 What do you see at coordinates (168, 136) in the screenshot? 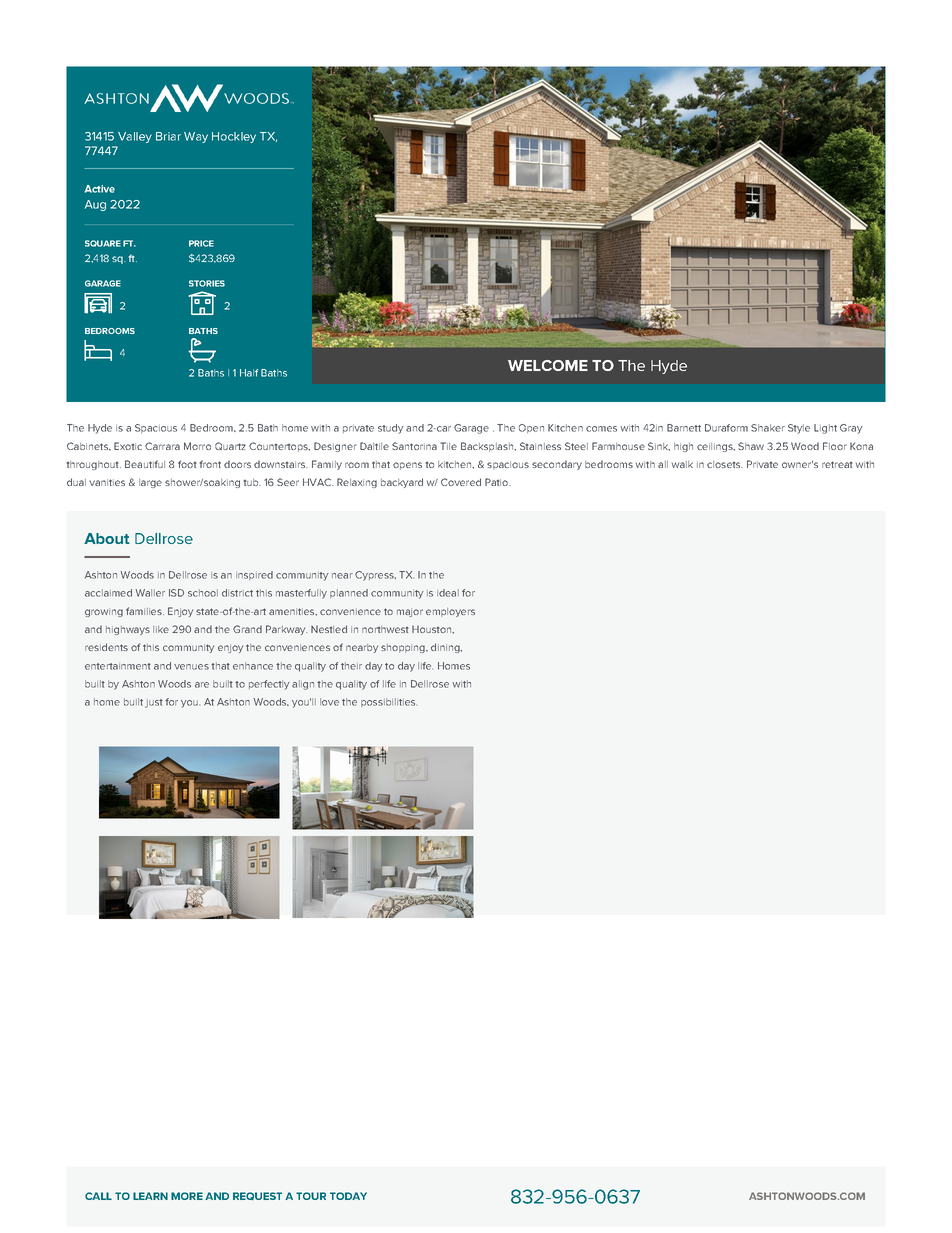
I see `Briar` at bounding box center [168, 136].
